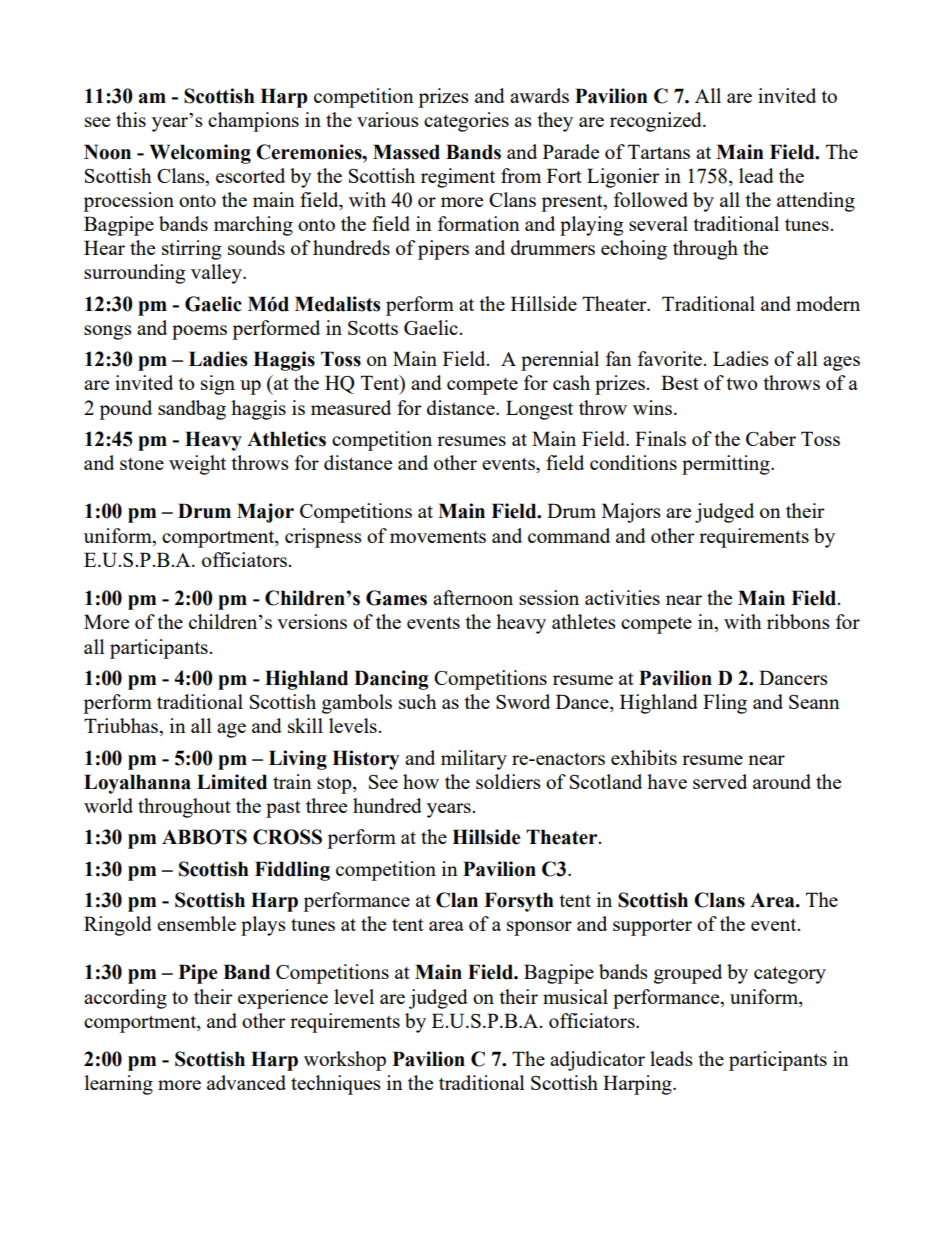 This page has height=1233, width=952. Describe the element at coordinates (246, 1082) in the page. I see `advanced` at that location.
